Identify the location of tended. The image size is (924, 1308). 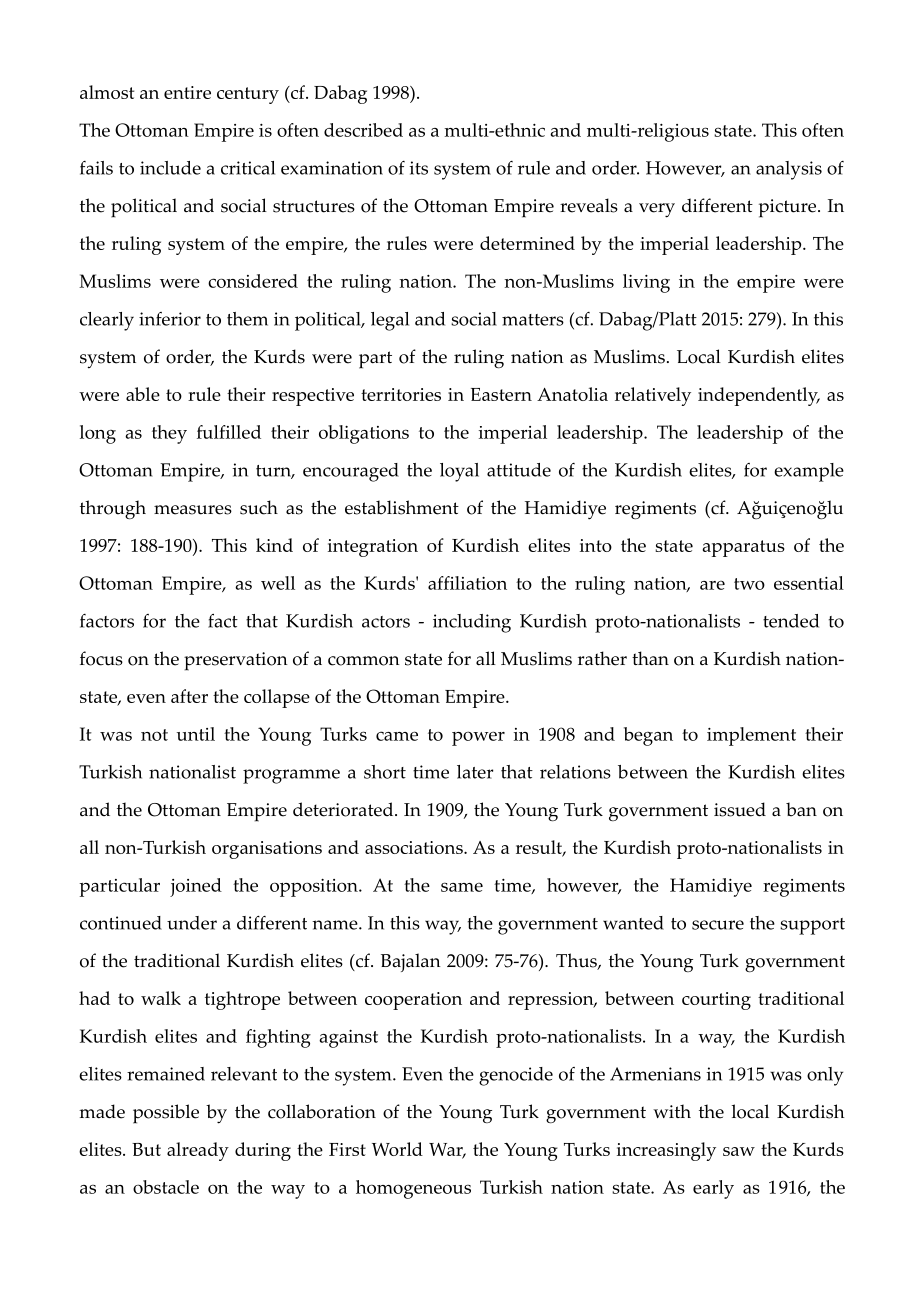
(791, 621).
